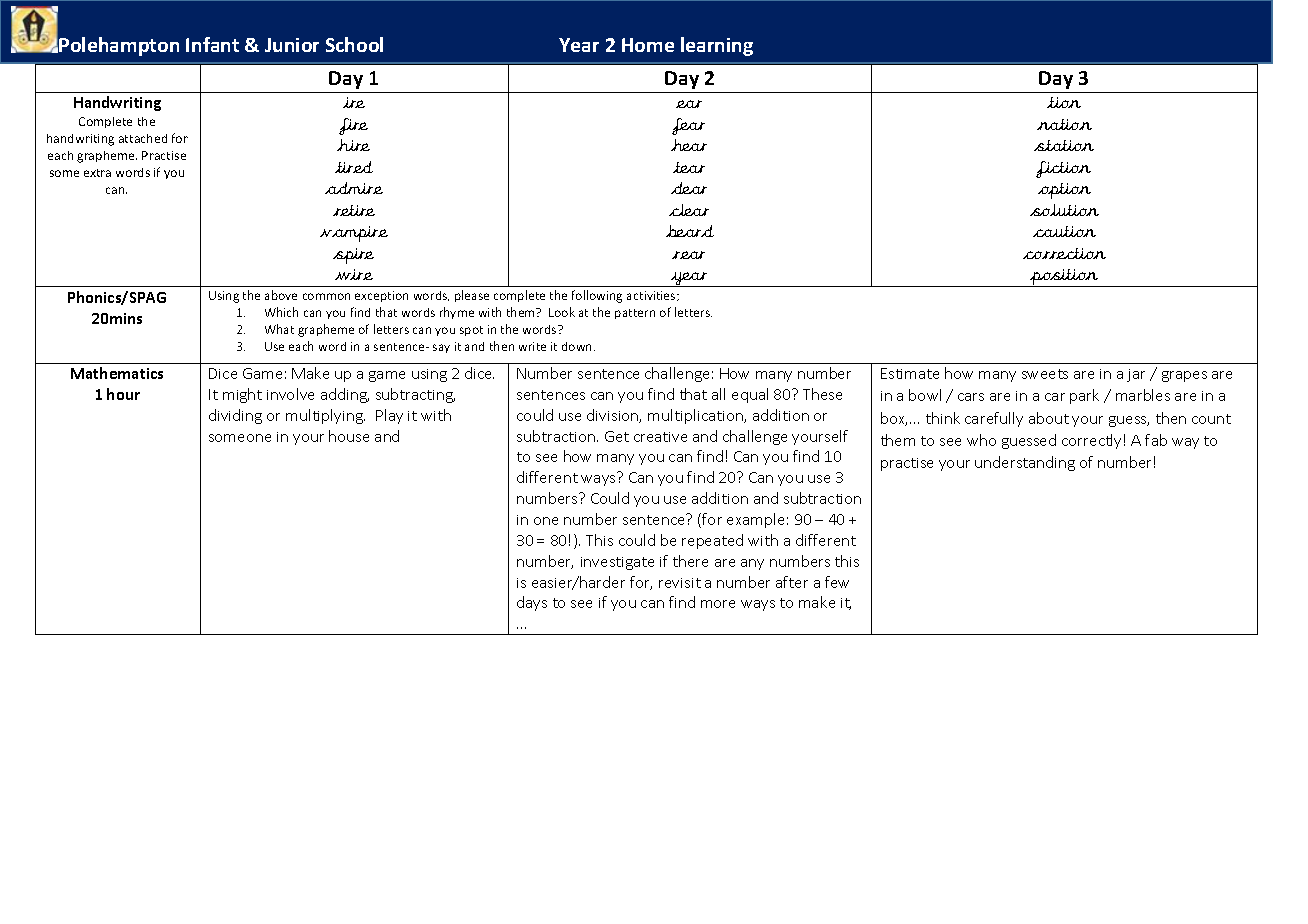 The image size is (1308, 924). What do you see at coordinates (660, 437) in the document?
I see `creative` at bounding box center [660, 437].
